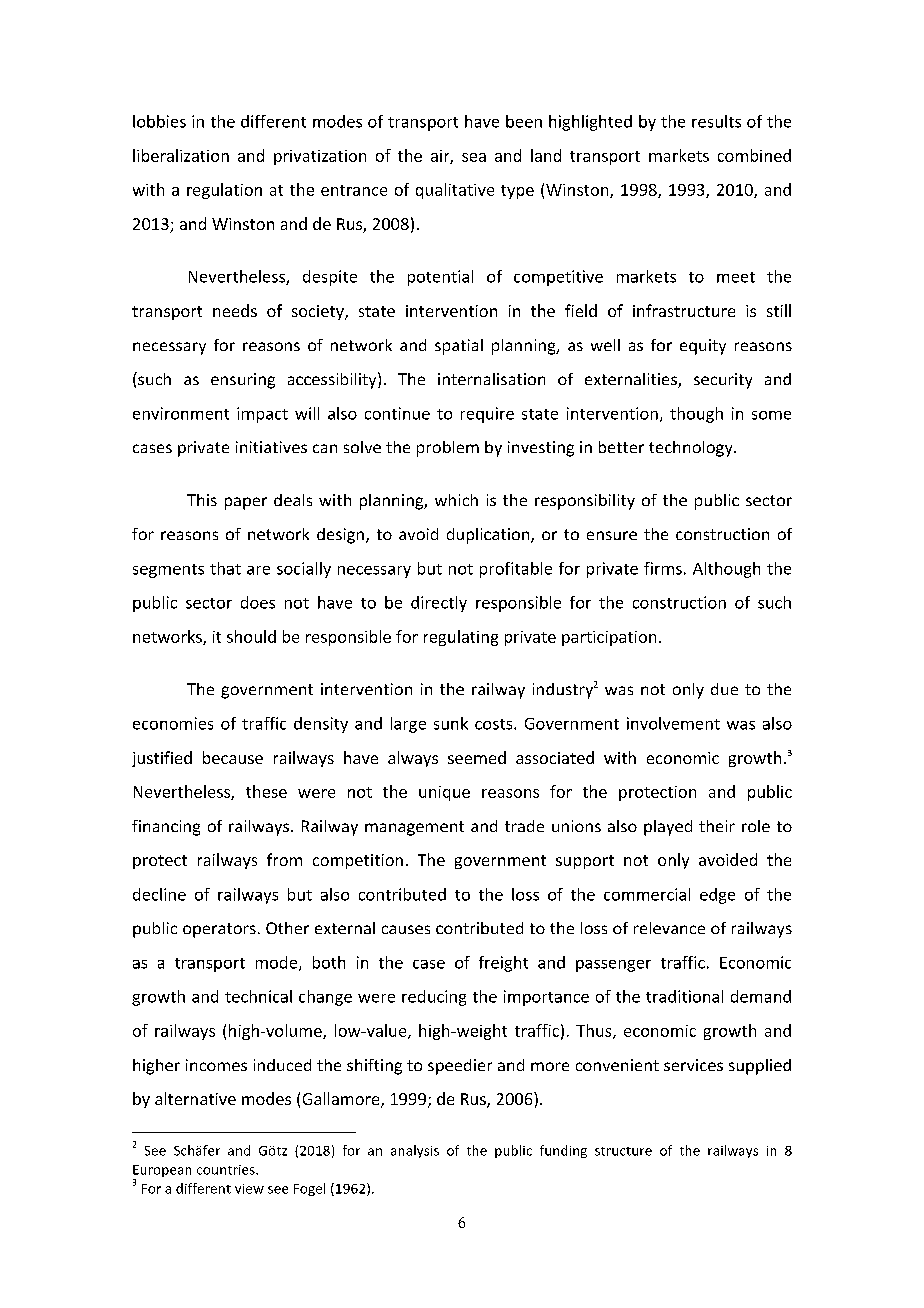 This document has height=1308, width=924. What do you see at coordinates (474, 157) in the document?
I see `sea` at bounding box center [474, 157].
